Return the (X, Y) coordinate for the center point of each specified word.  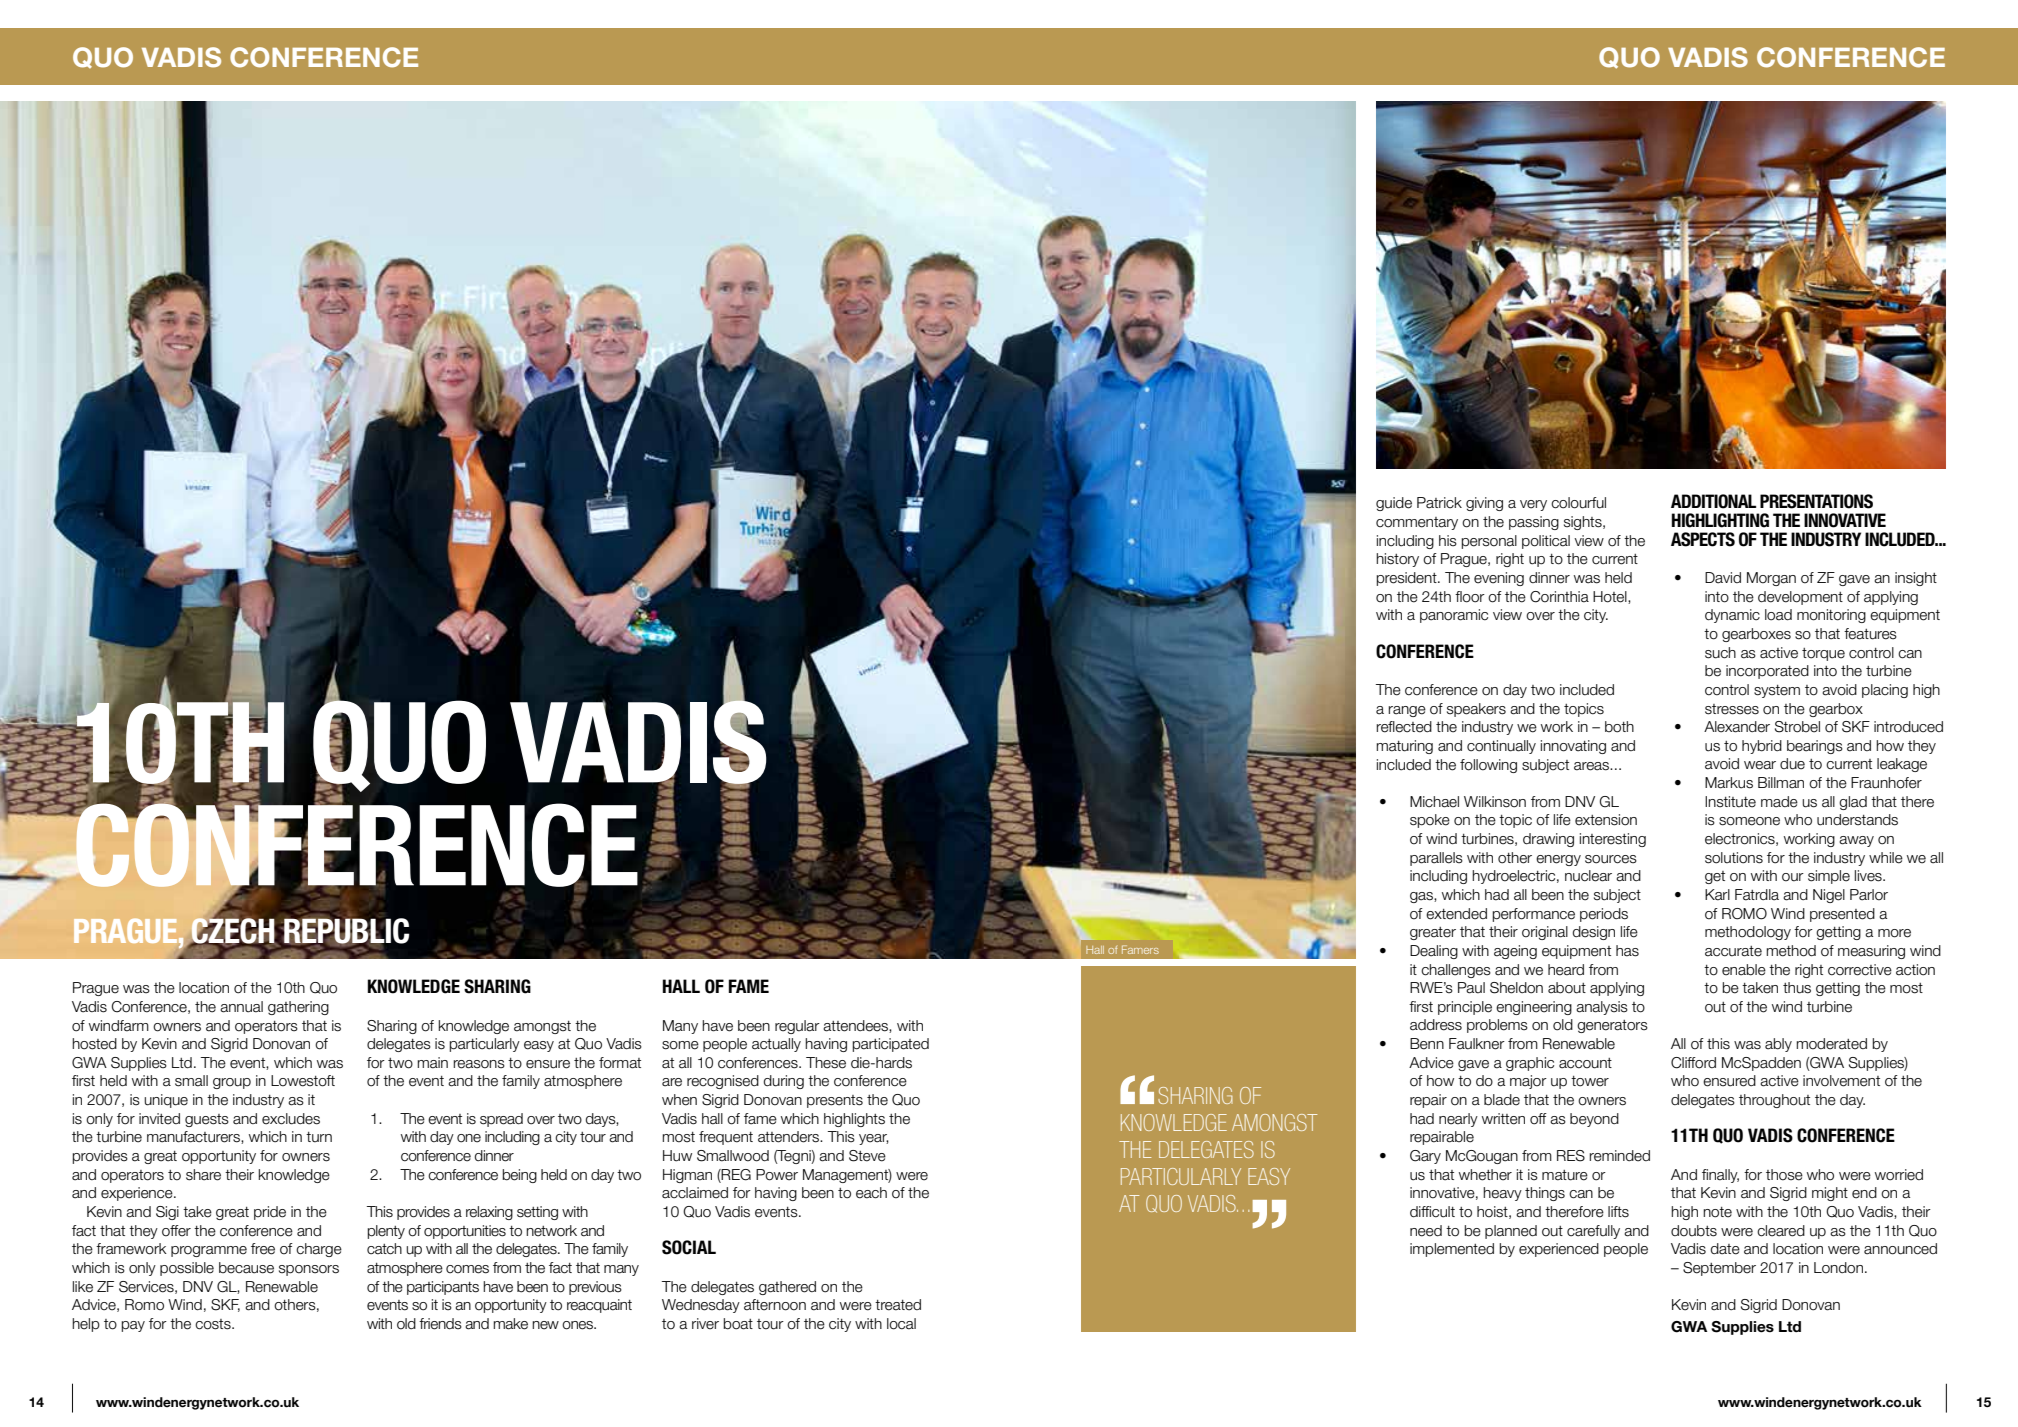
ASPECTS (1703, 539)
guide (1394, 504)
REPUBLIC (345, 932)
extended (1456, 914)
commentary (1417, 523)
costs (214, 1324)
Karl (1717, 895)
